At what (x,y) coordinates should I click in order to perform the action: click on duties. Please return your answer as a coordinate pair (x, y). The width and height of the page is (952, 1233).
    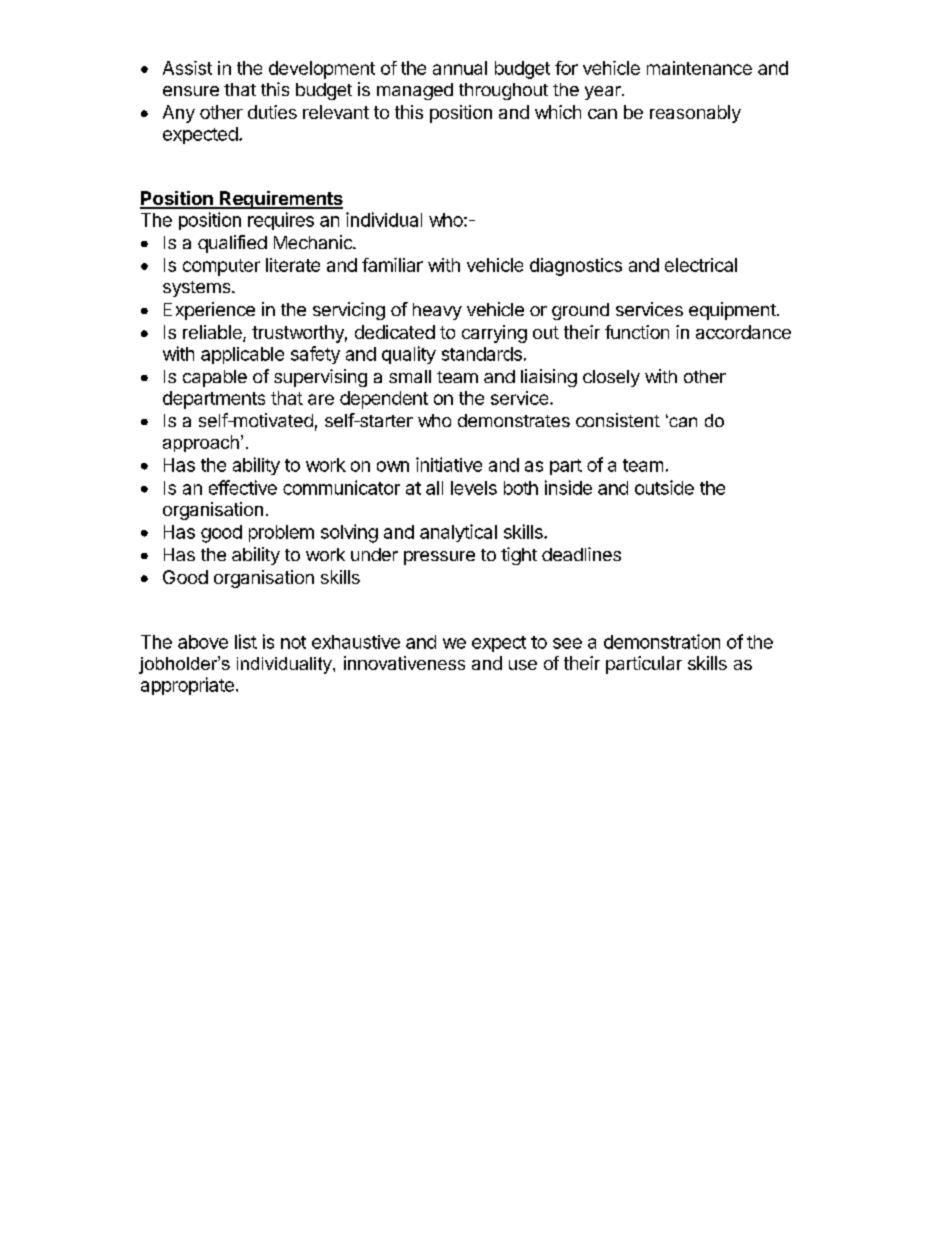
    Looking at the image, I should click on (272, 112).
